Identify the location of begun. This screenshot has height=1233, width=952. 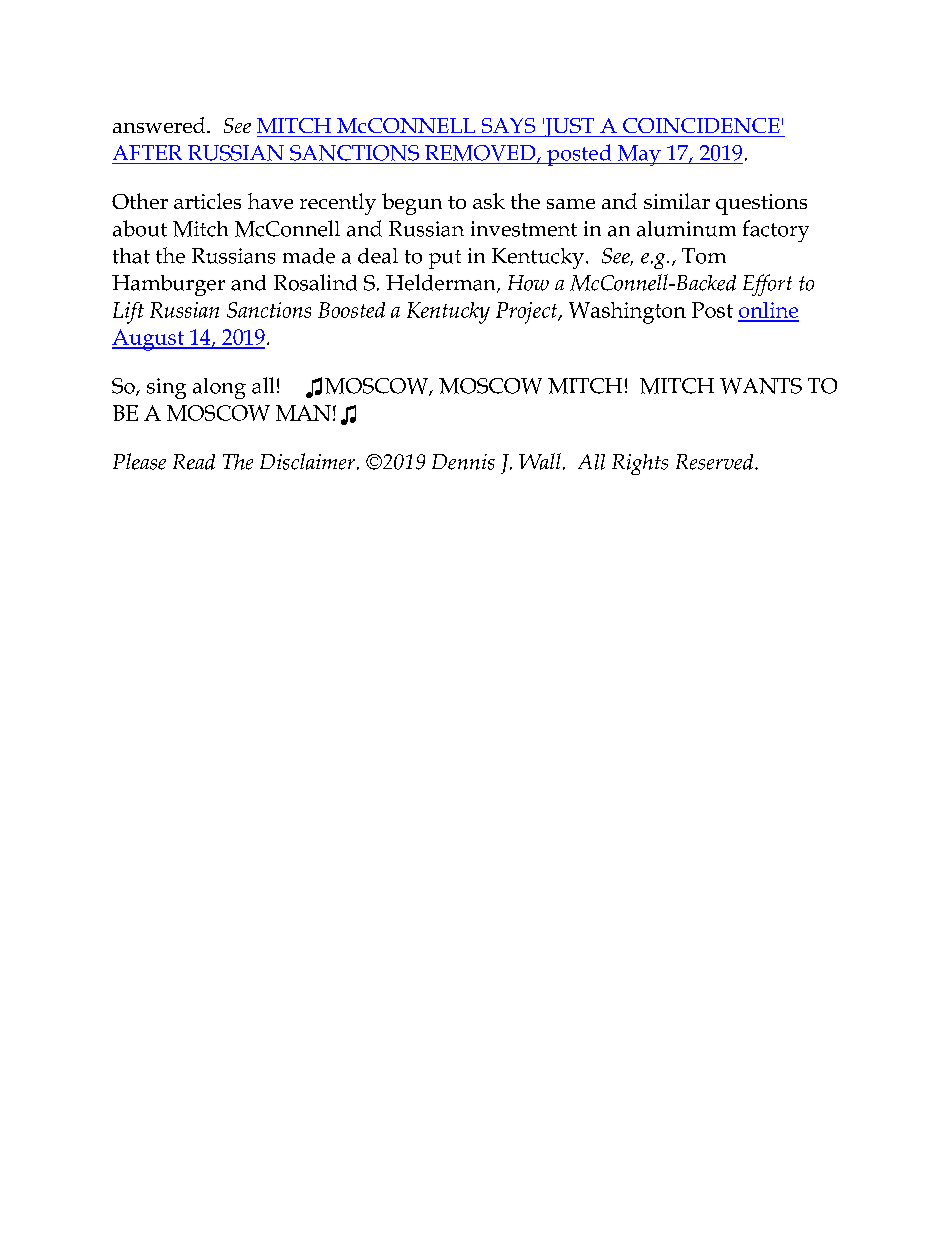
(412, 204).
